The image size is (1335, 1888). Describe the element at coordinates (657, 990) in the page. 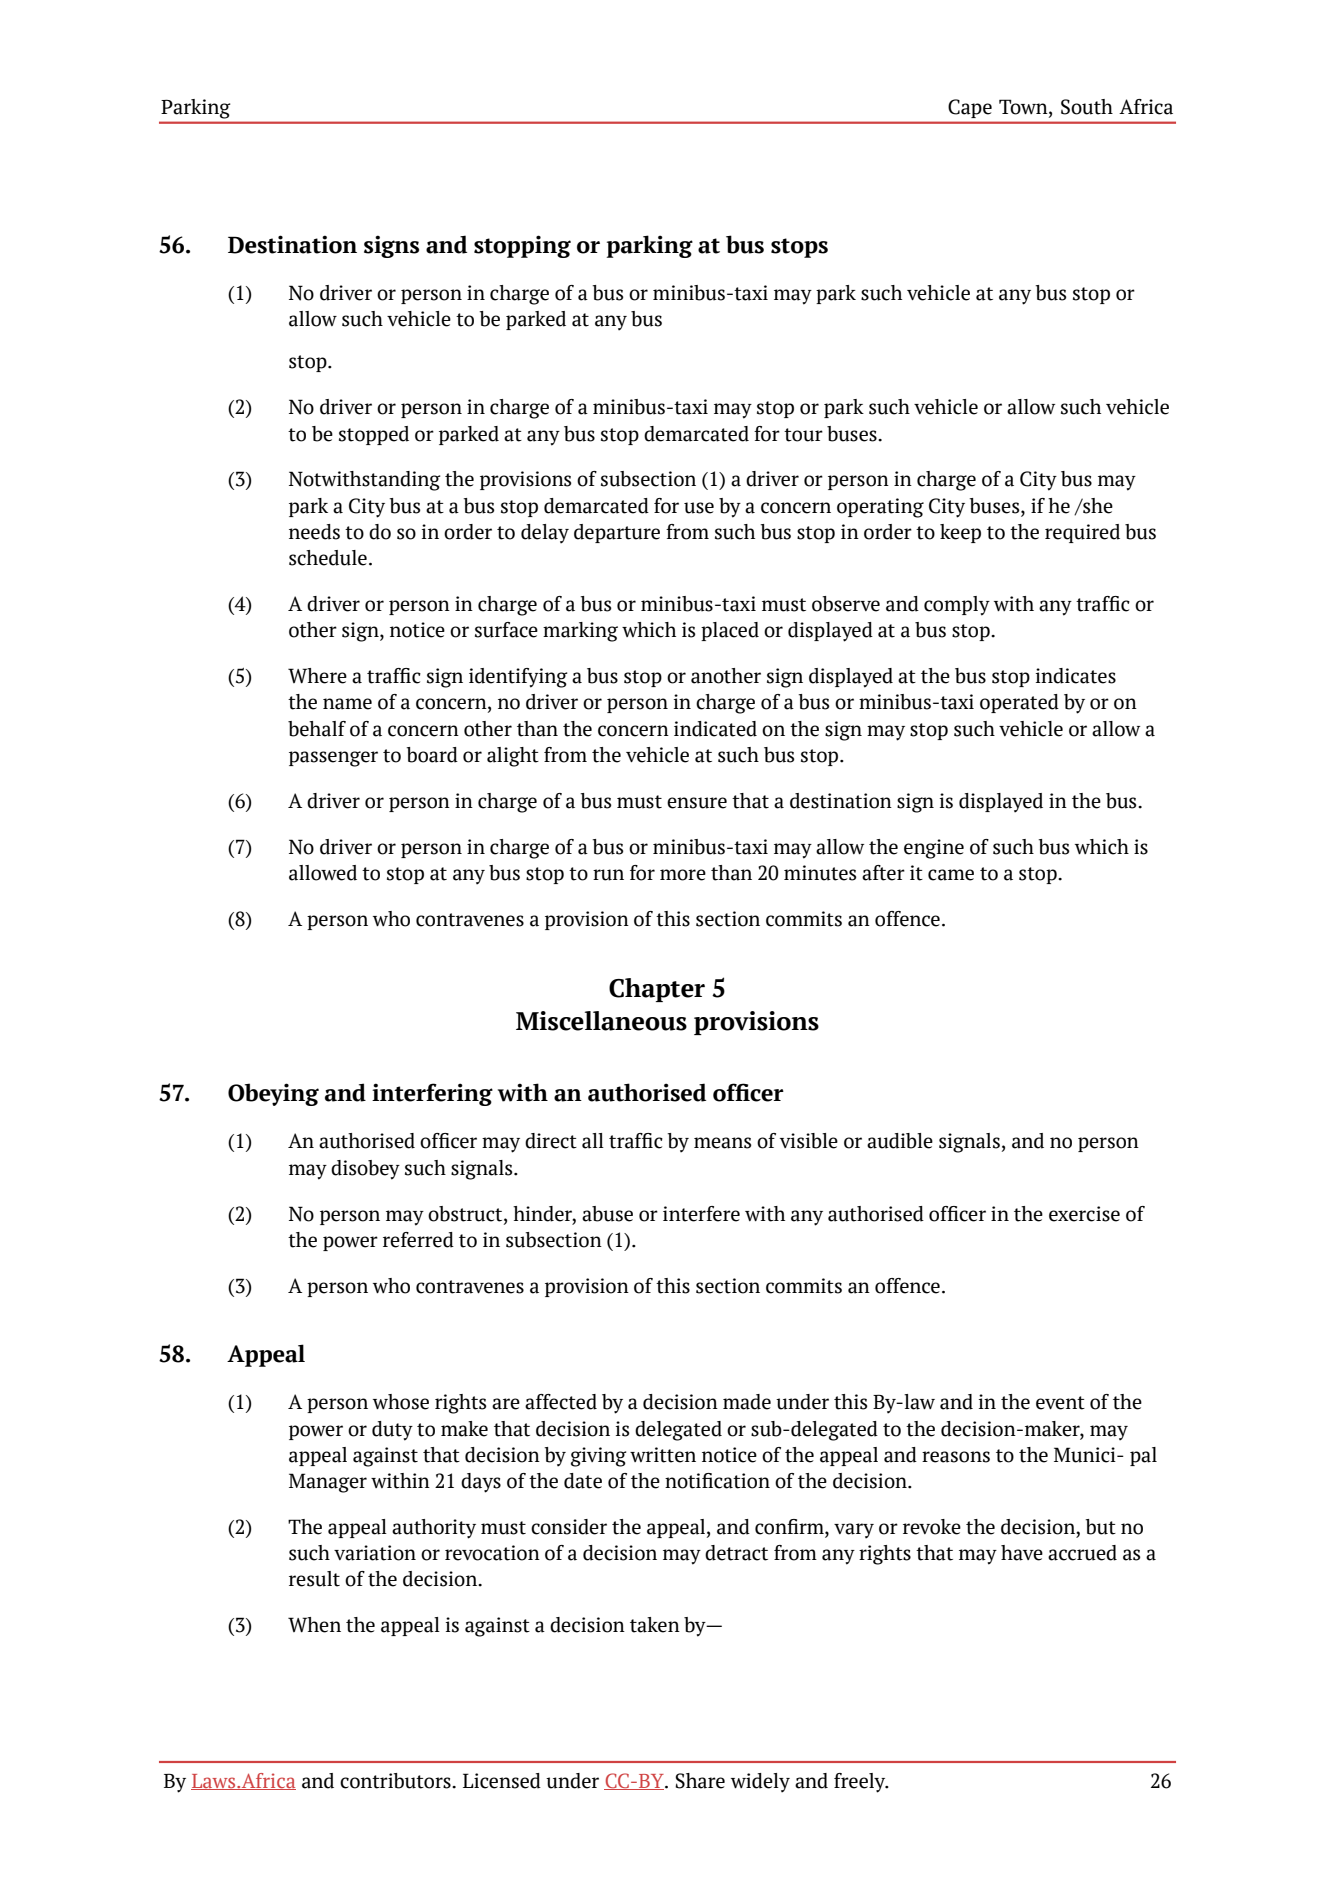

I see `Chapter` at that location.
